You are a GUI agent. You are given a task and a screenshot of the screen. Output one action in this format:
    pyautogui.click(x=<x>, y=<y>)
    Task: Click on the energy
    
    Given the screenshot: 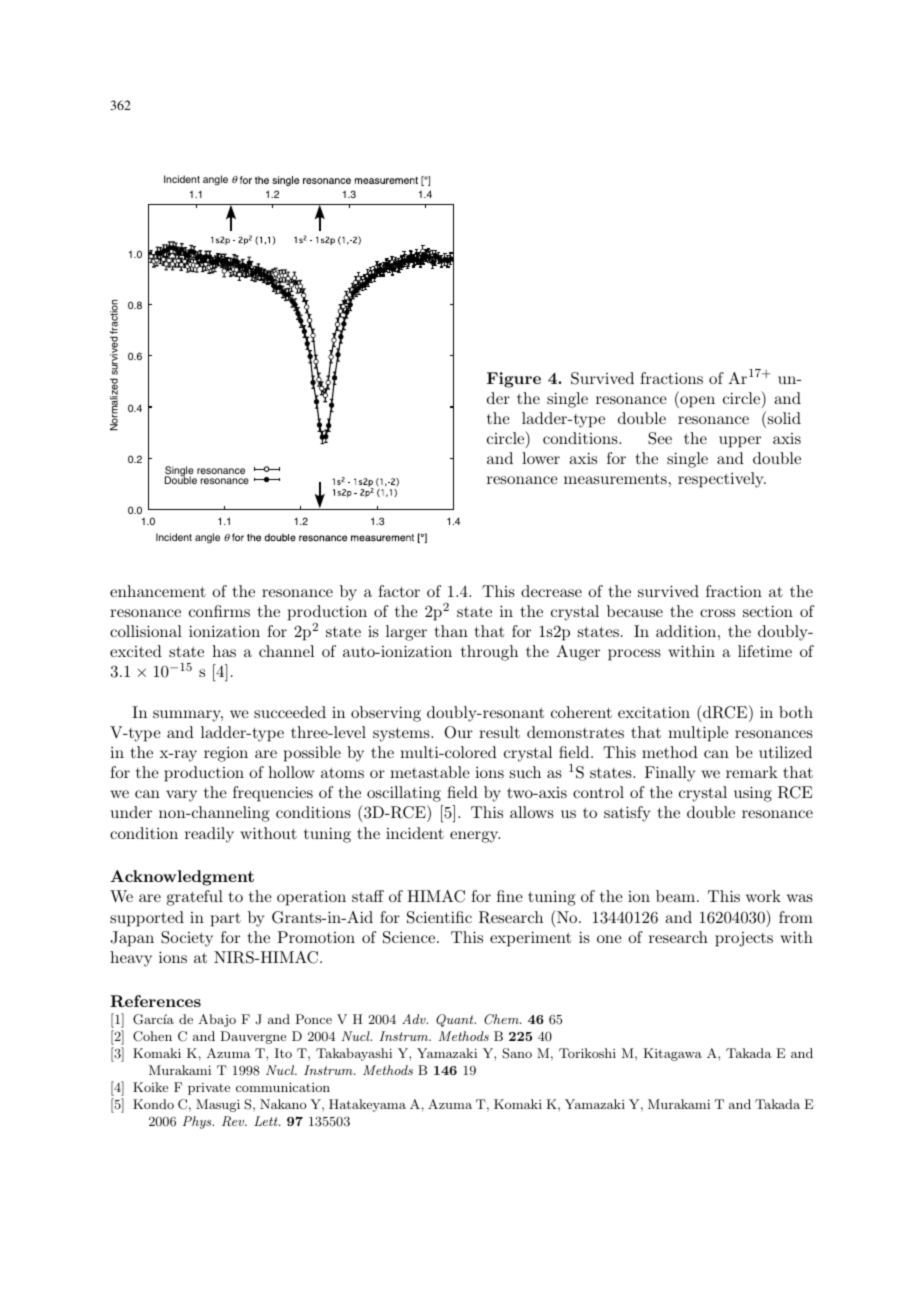 What is the action you would take?
    pyautogui.click(x=475, y=837)
